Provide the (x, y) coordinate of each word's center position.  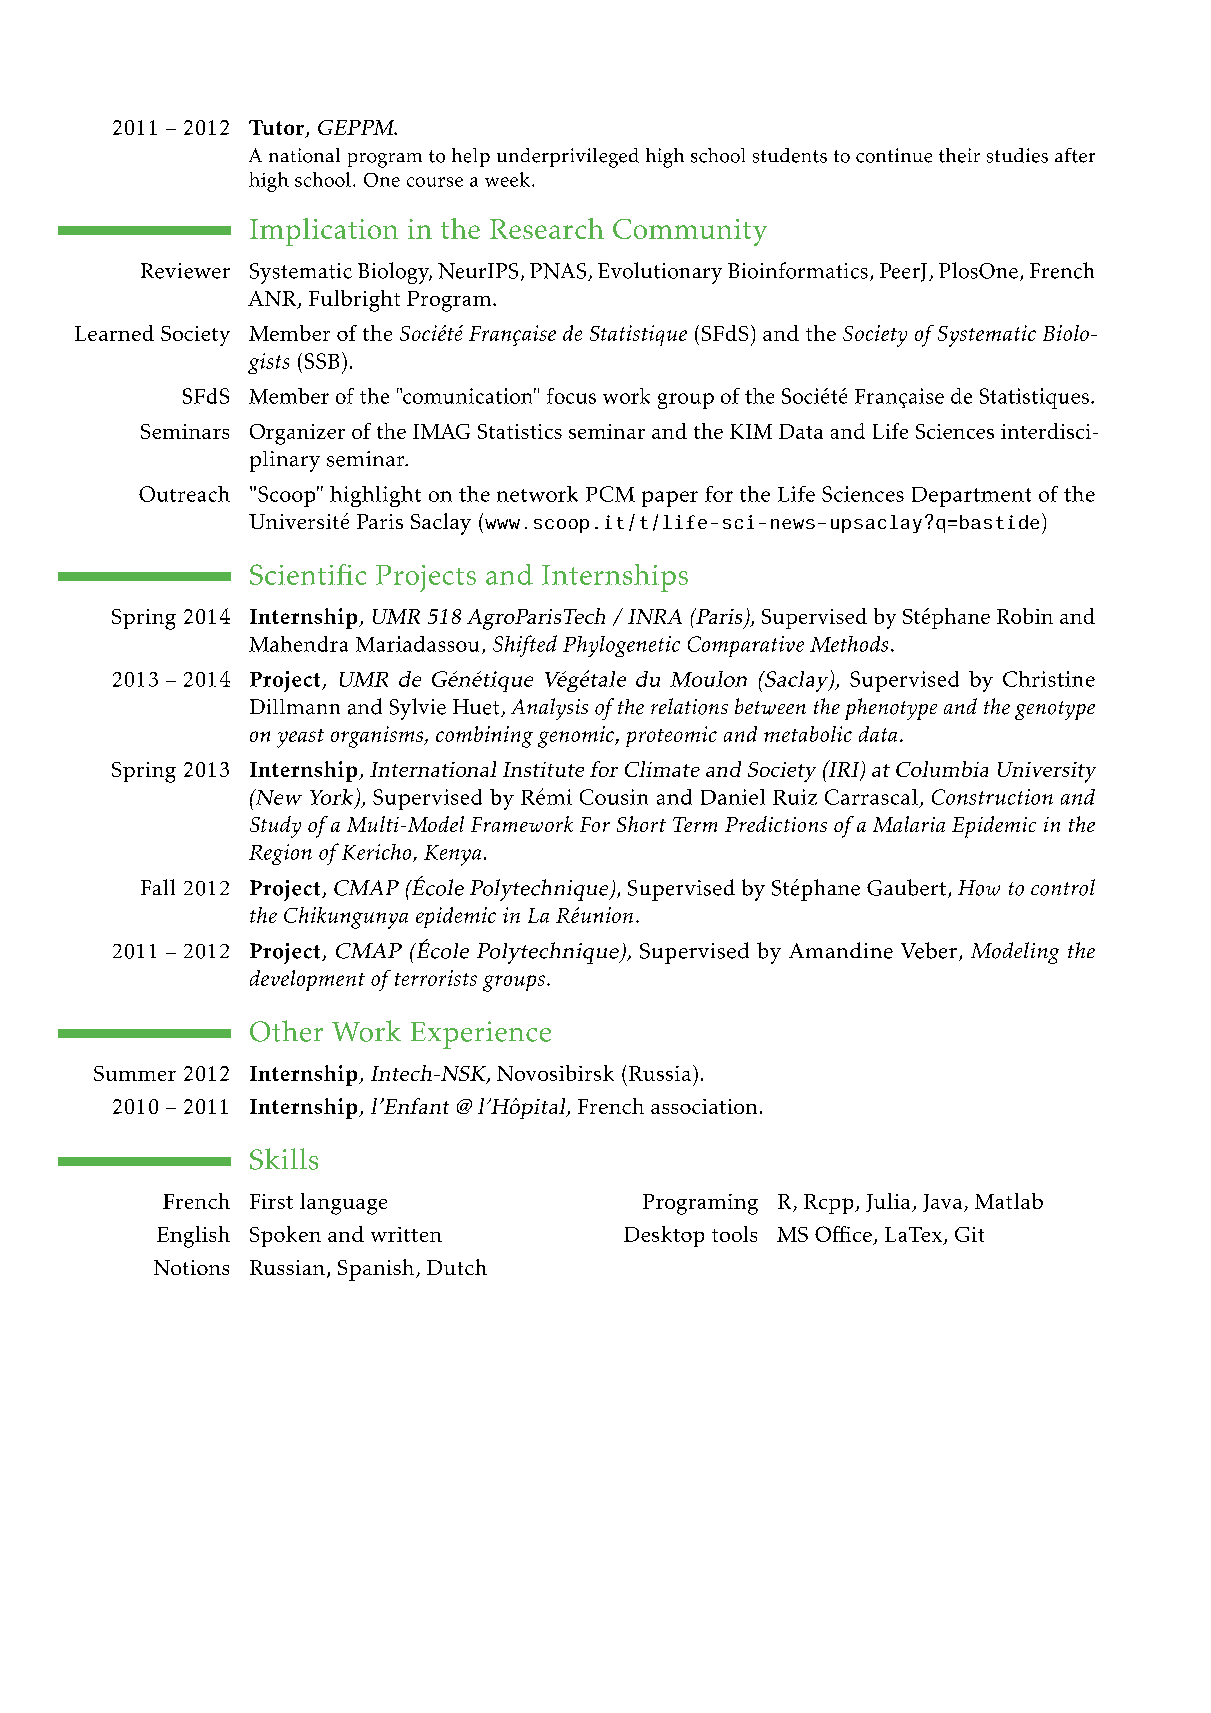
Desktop (664, 1236)
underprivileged (568, 158)
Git (969, 1234)
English (193, 1237)
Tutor (278, 128)
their (959, 155)
